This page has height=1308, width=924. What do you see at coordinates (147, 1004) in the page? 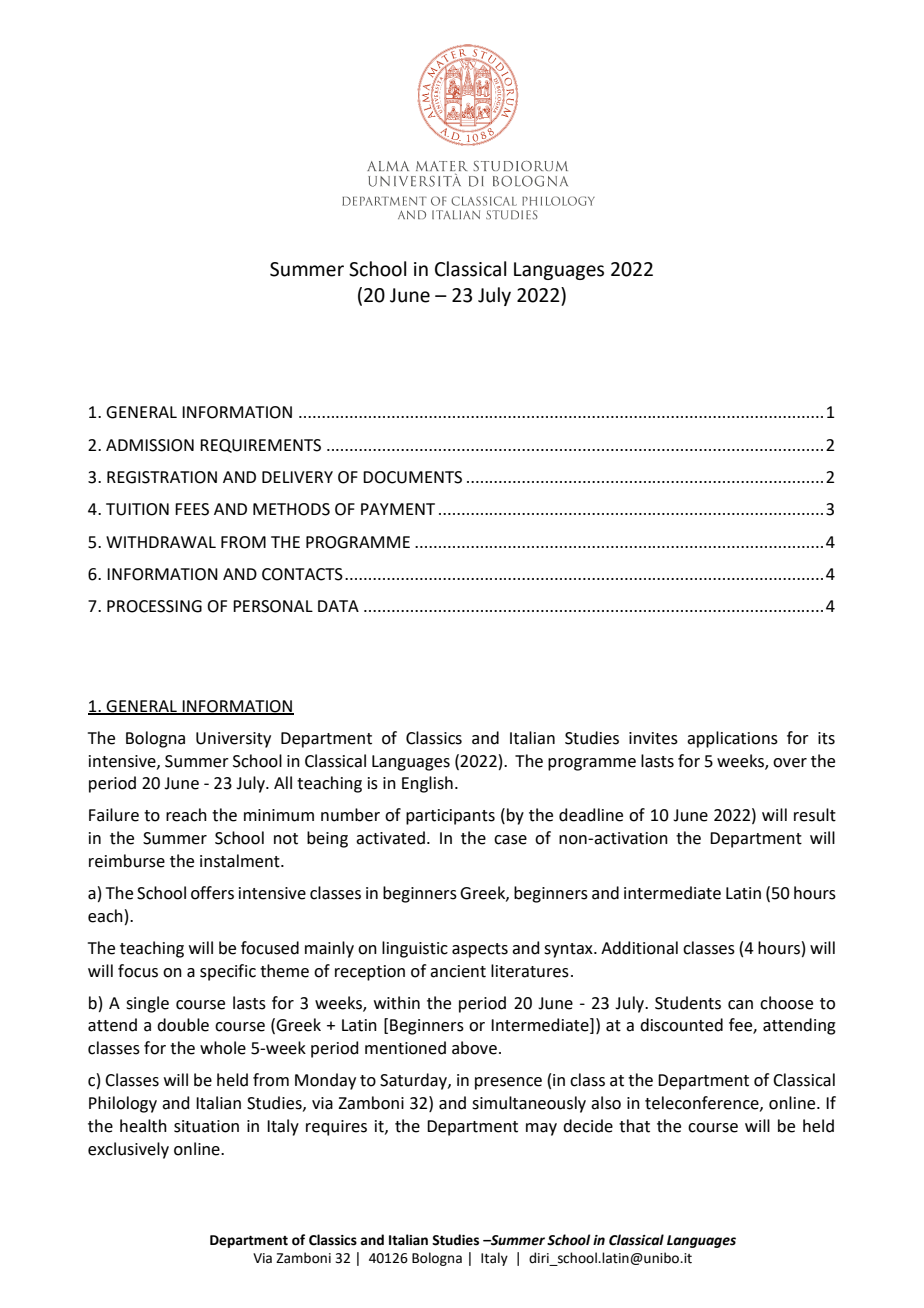
I see `single` at bounding box center [147, 1004].
